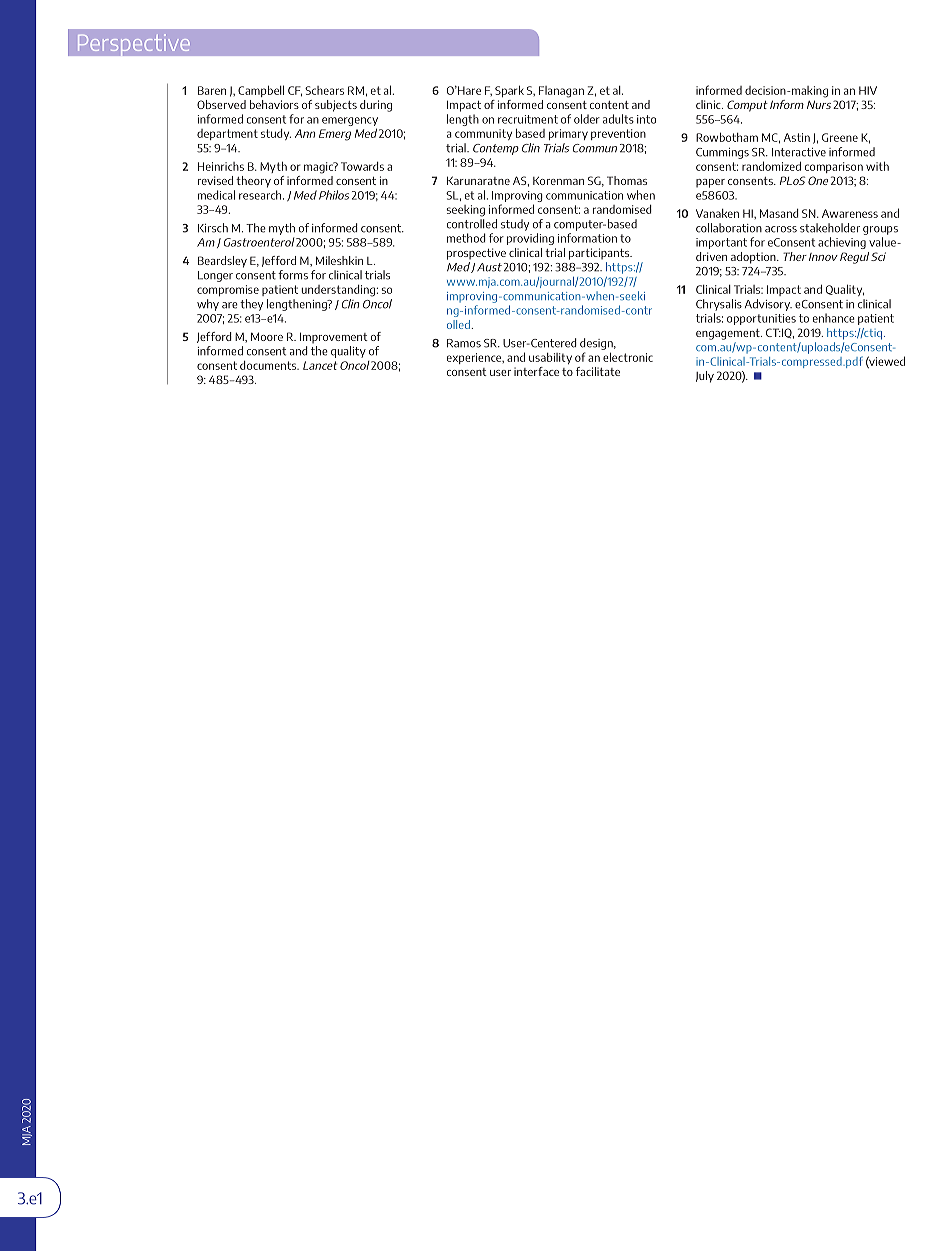 The width and height of the screenshot is (952, 1251). What do you see at coordinates (768, 305) in the screenshot?
I see `Advisory` at bounding box center [768, 305].
